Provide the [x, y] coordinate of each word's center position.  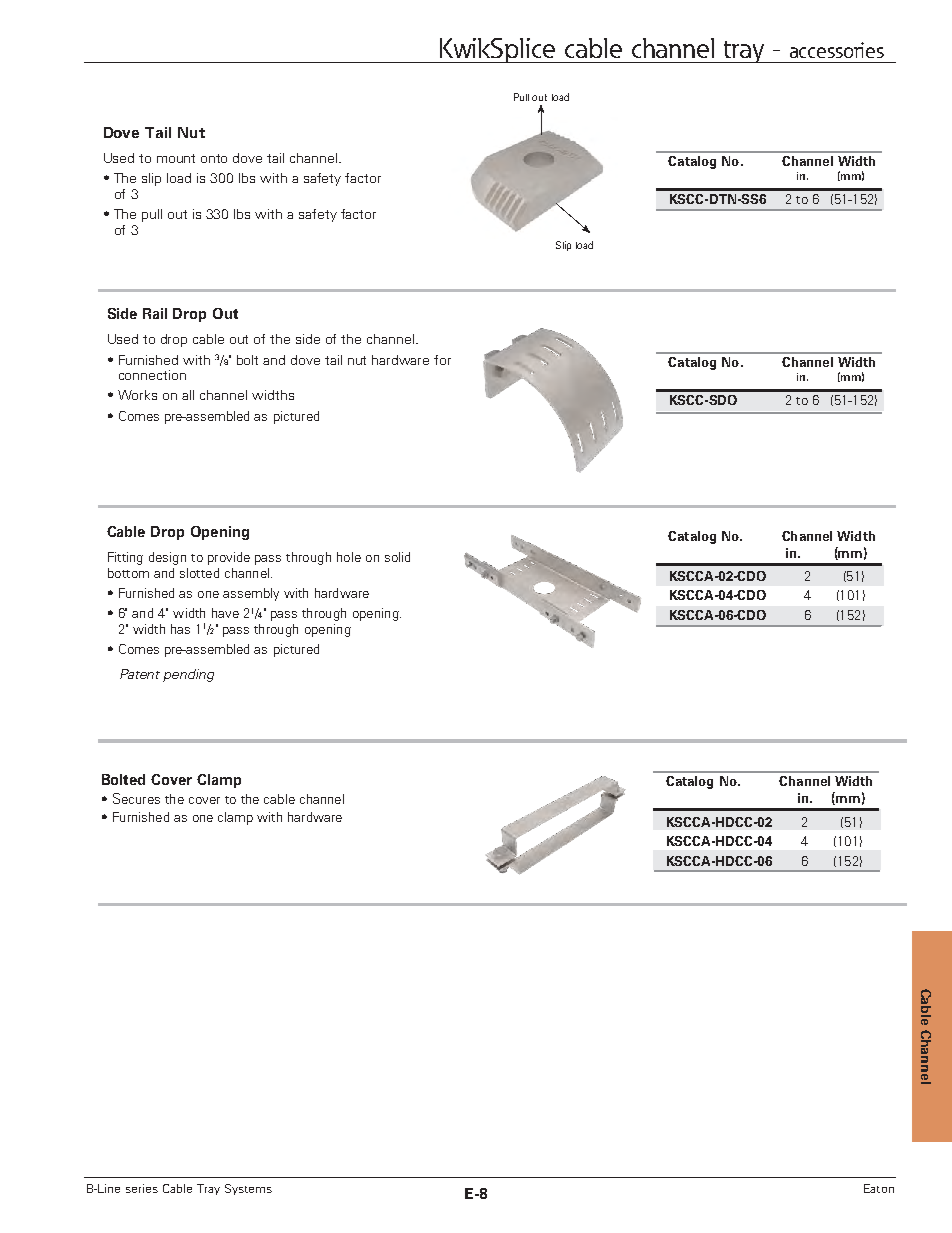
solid [397, 557]
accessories [837, 50]
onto [214, 158]
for [442, 360]
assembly [251, 594]
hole [349, 557]
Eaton [879, 1188]
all [188, 395]
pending [188, 675]
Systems [248, 1189]
